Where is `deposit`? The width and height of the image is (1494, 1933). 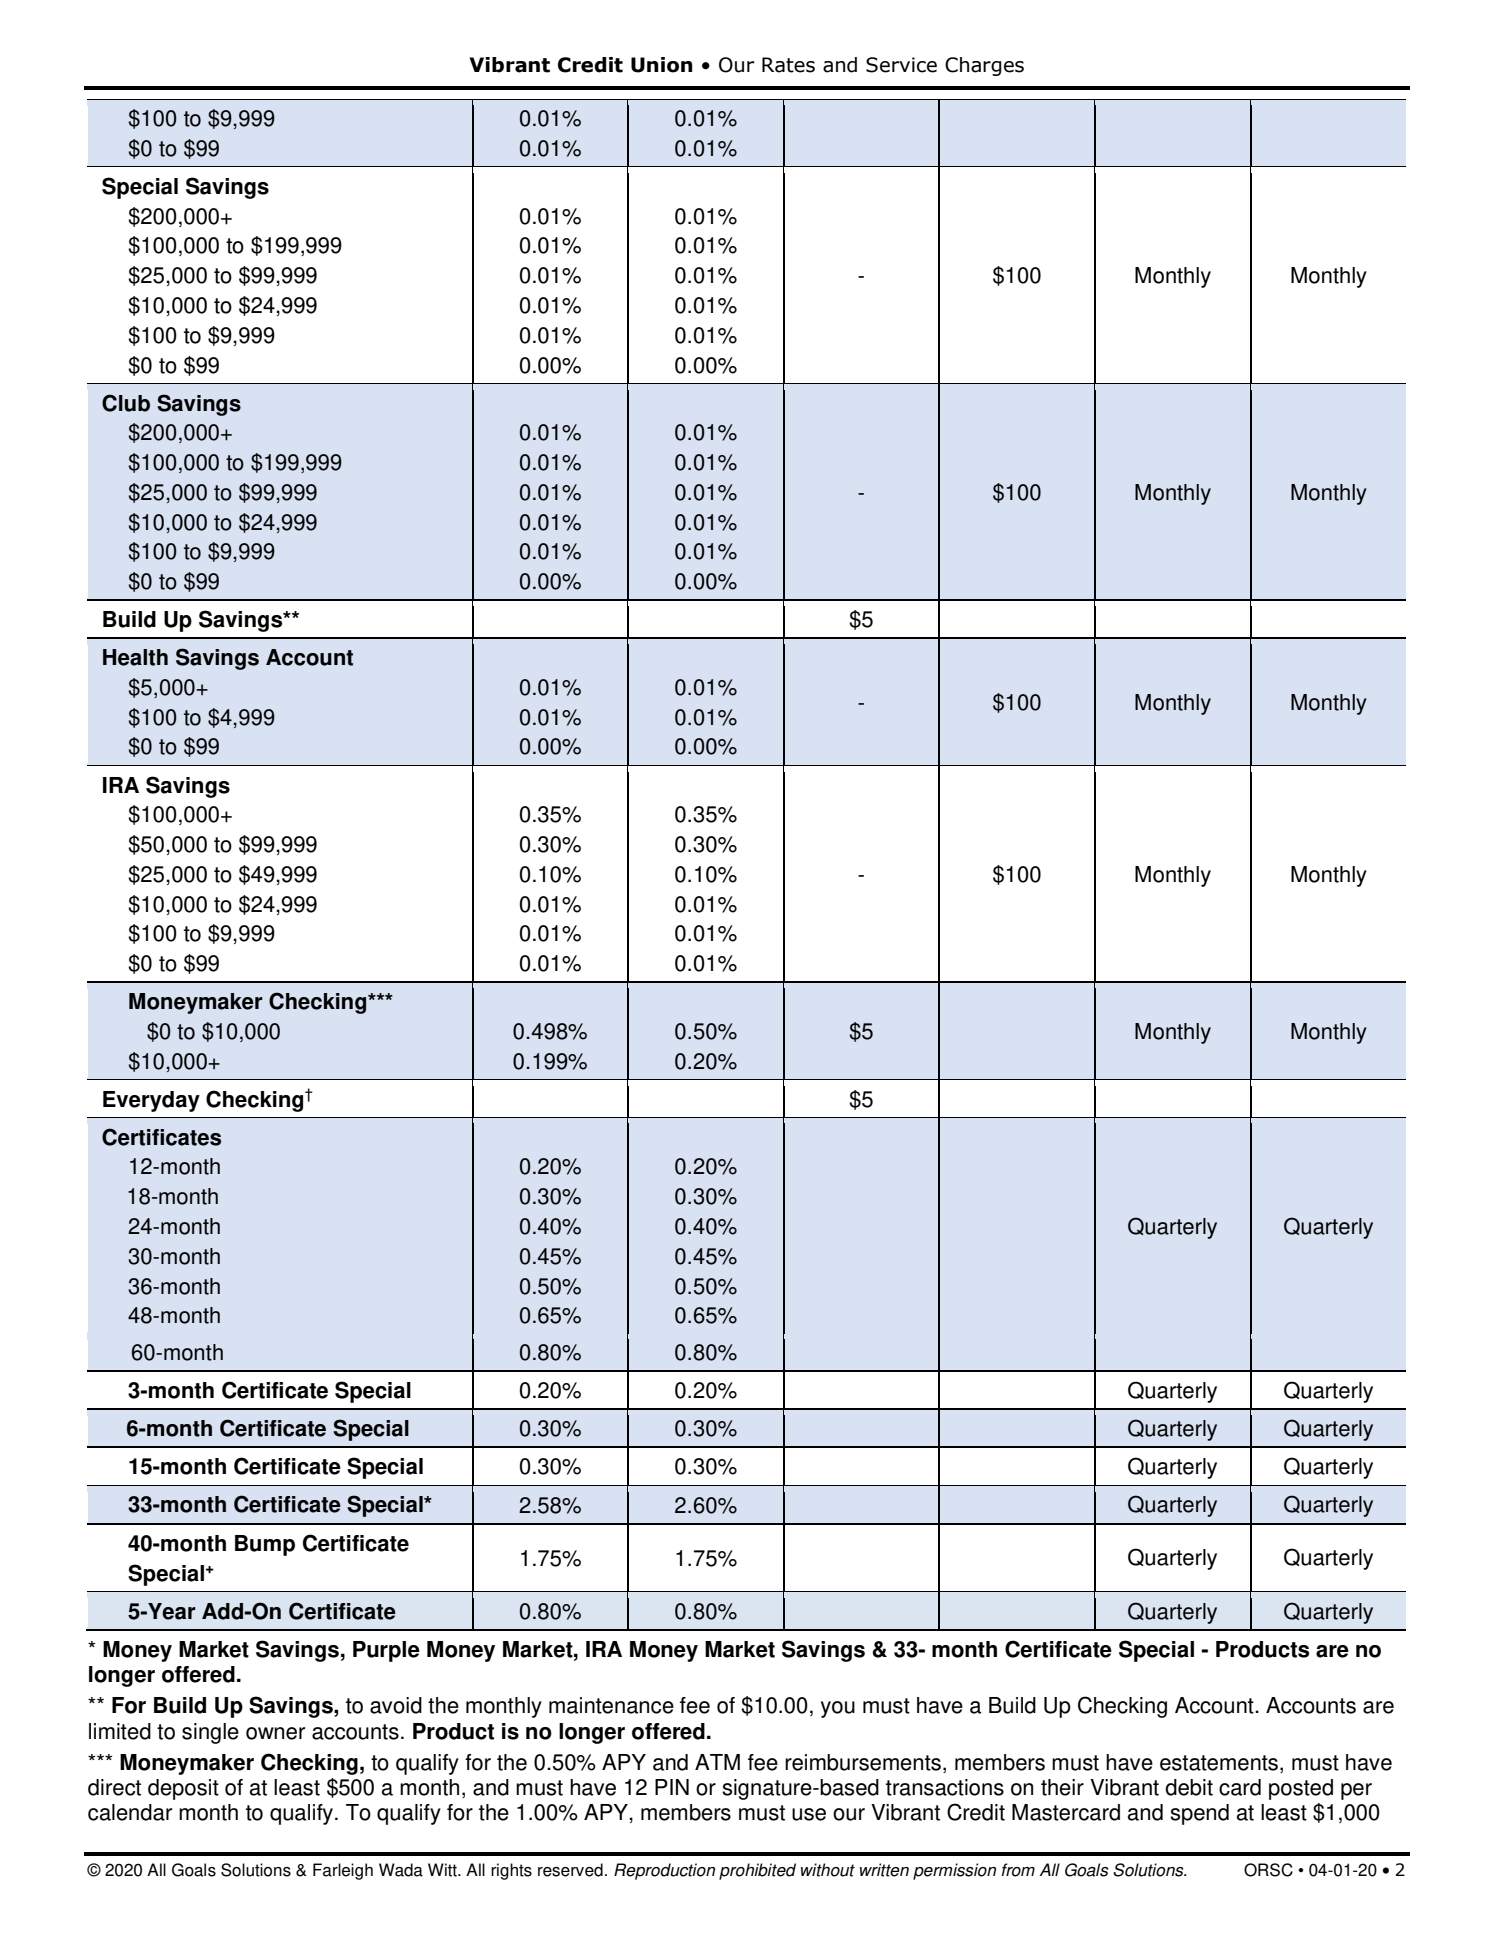 deposit is located at coordinates (183, 1789).
